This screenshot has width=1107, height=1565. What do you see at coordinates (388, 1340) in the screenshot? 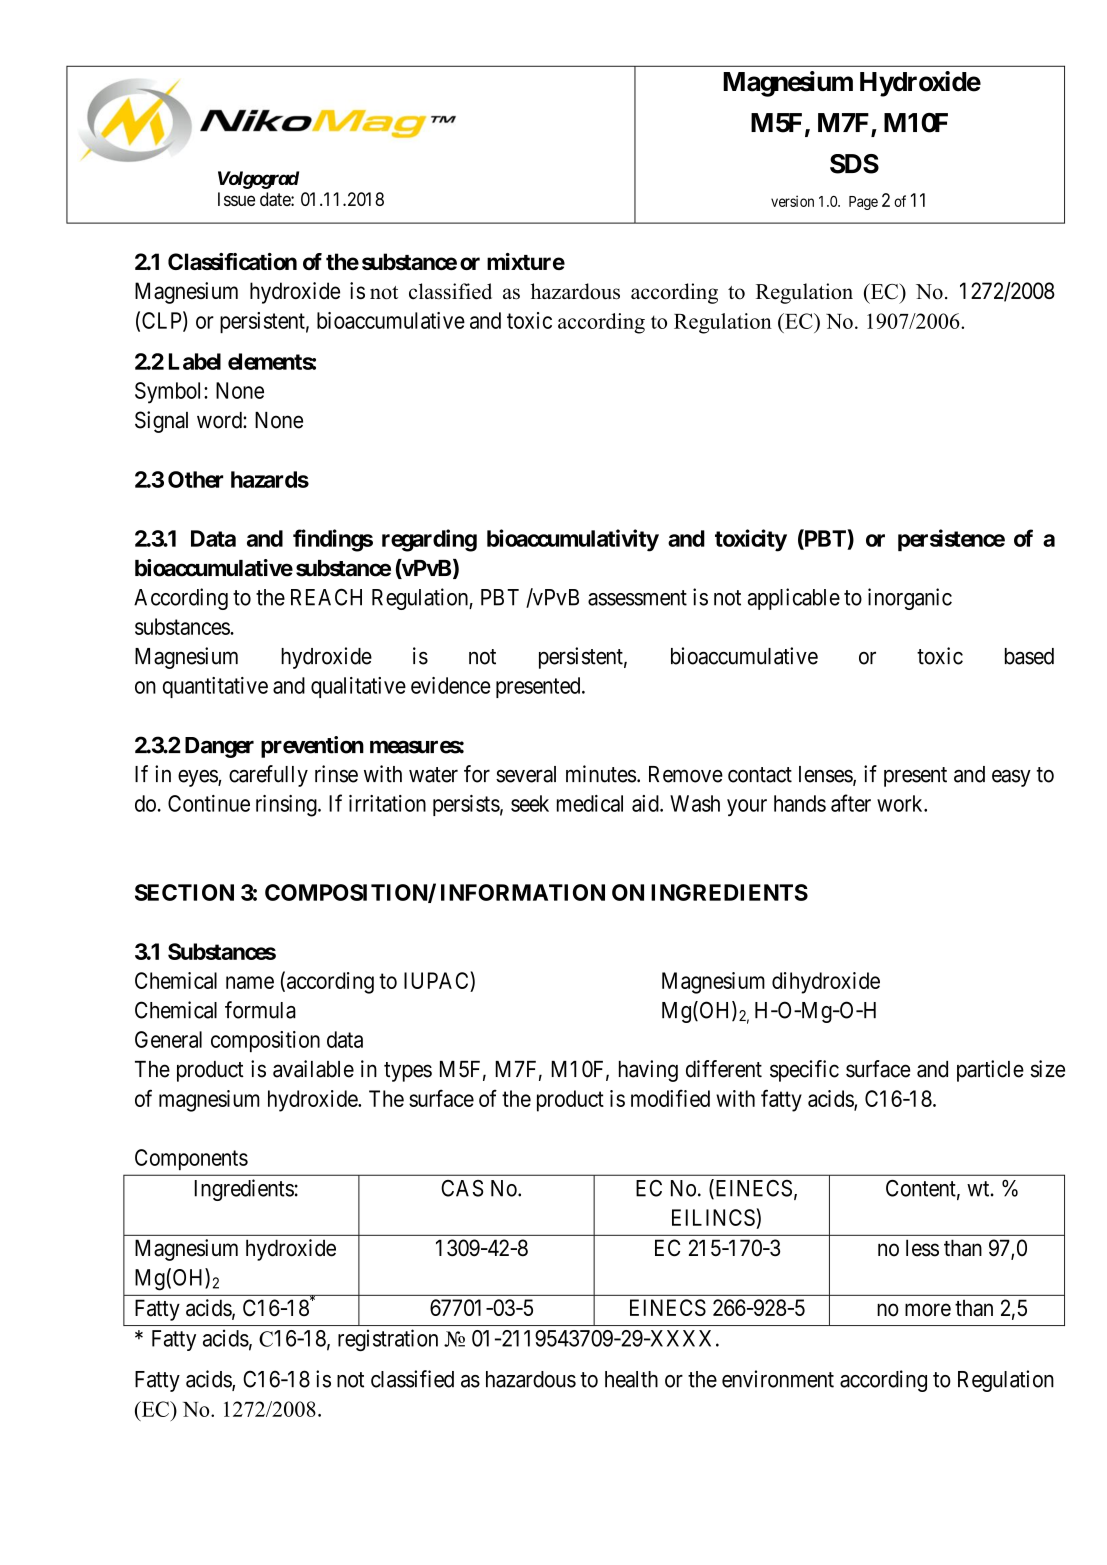
I see `registration` at bounding box center [388, 1340].
